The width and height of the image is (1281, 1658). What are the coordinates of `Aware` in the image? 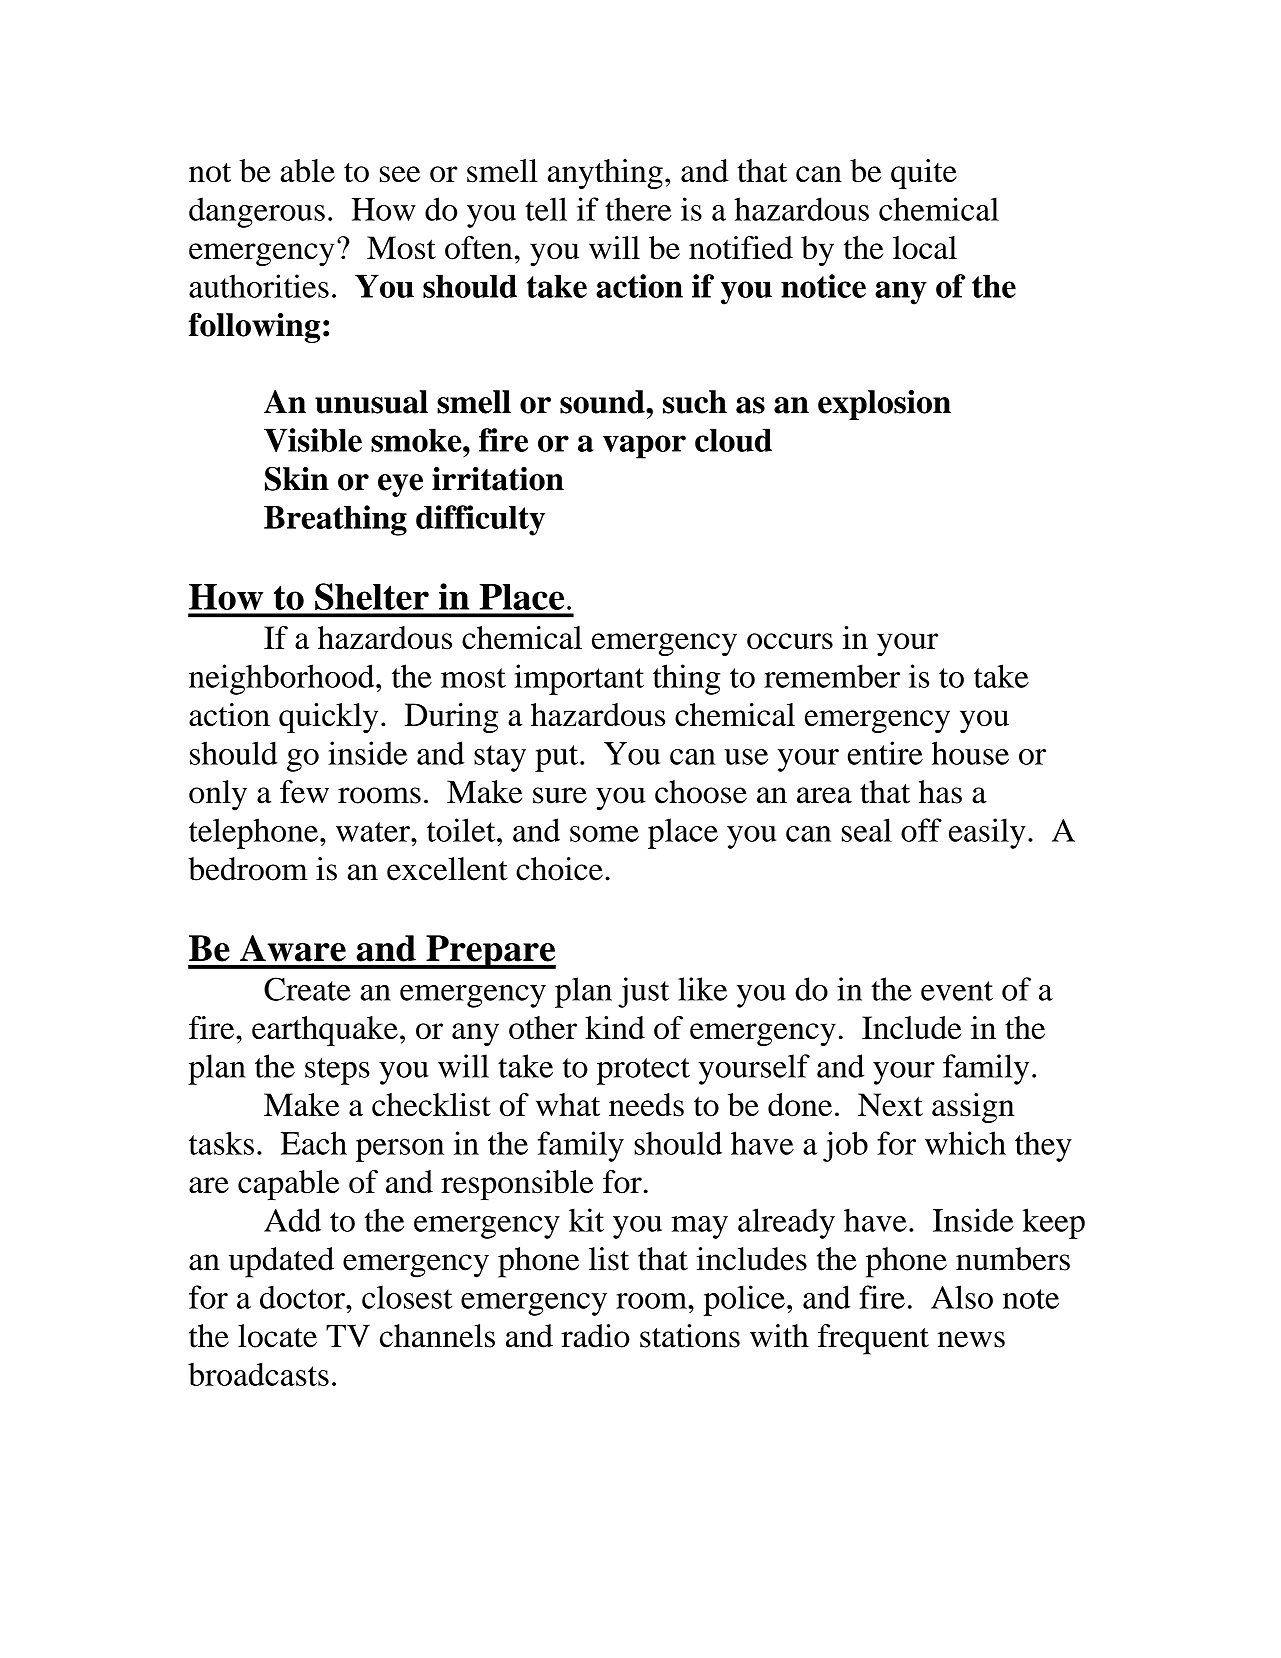 It's located at (293, 948).
